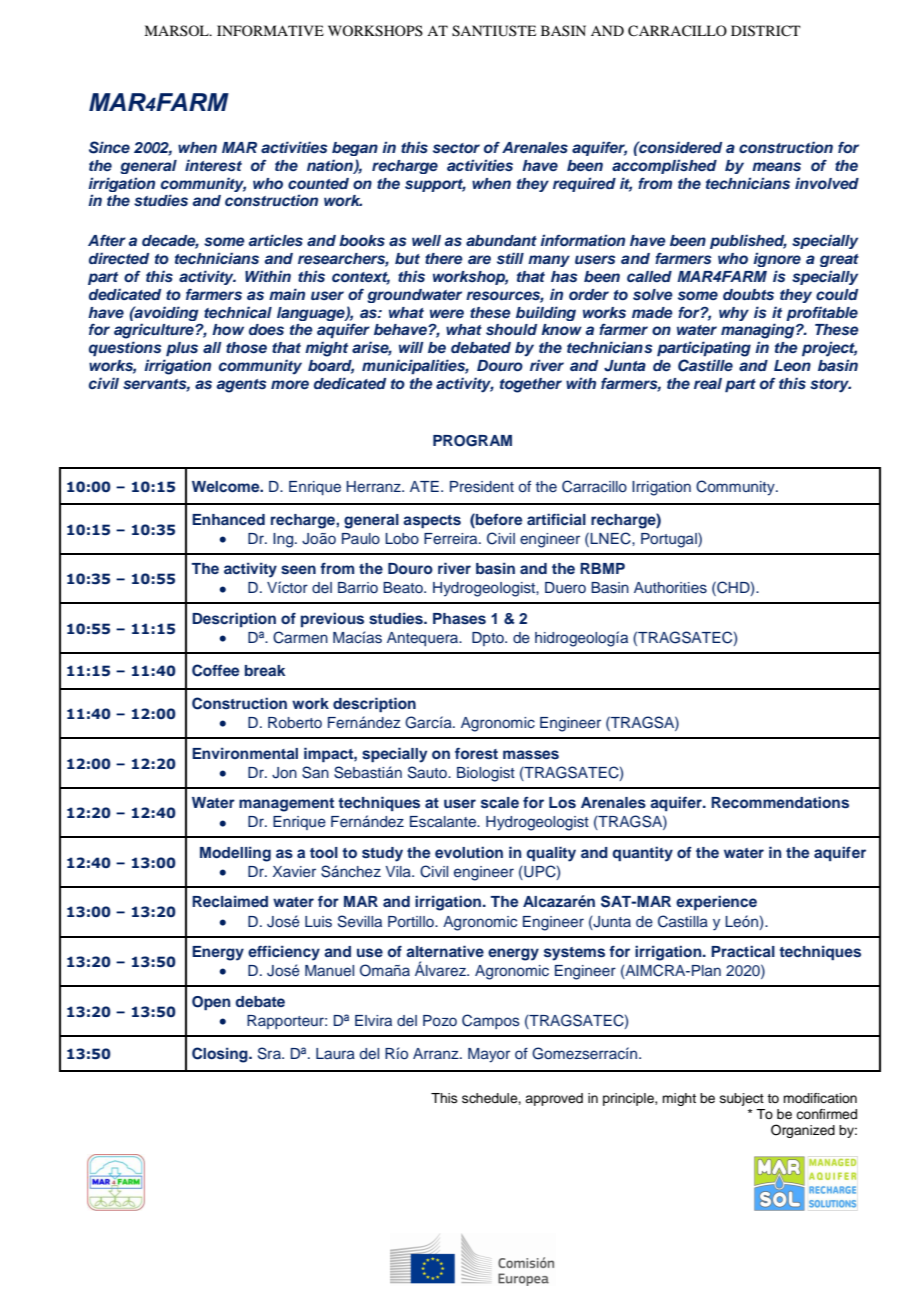 The height and width of the screenshot is (1308, 924). What do you see at coordinates (670, 588) in the screenshot?
I see `Authorities` at bounding box center [670, 588].
